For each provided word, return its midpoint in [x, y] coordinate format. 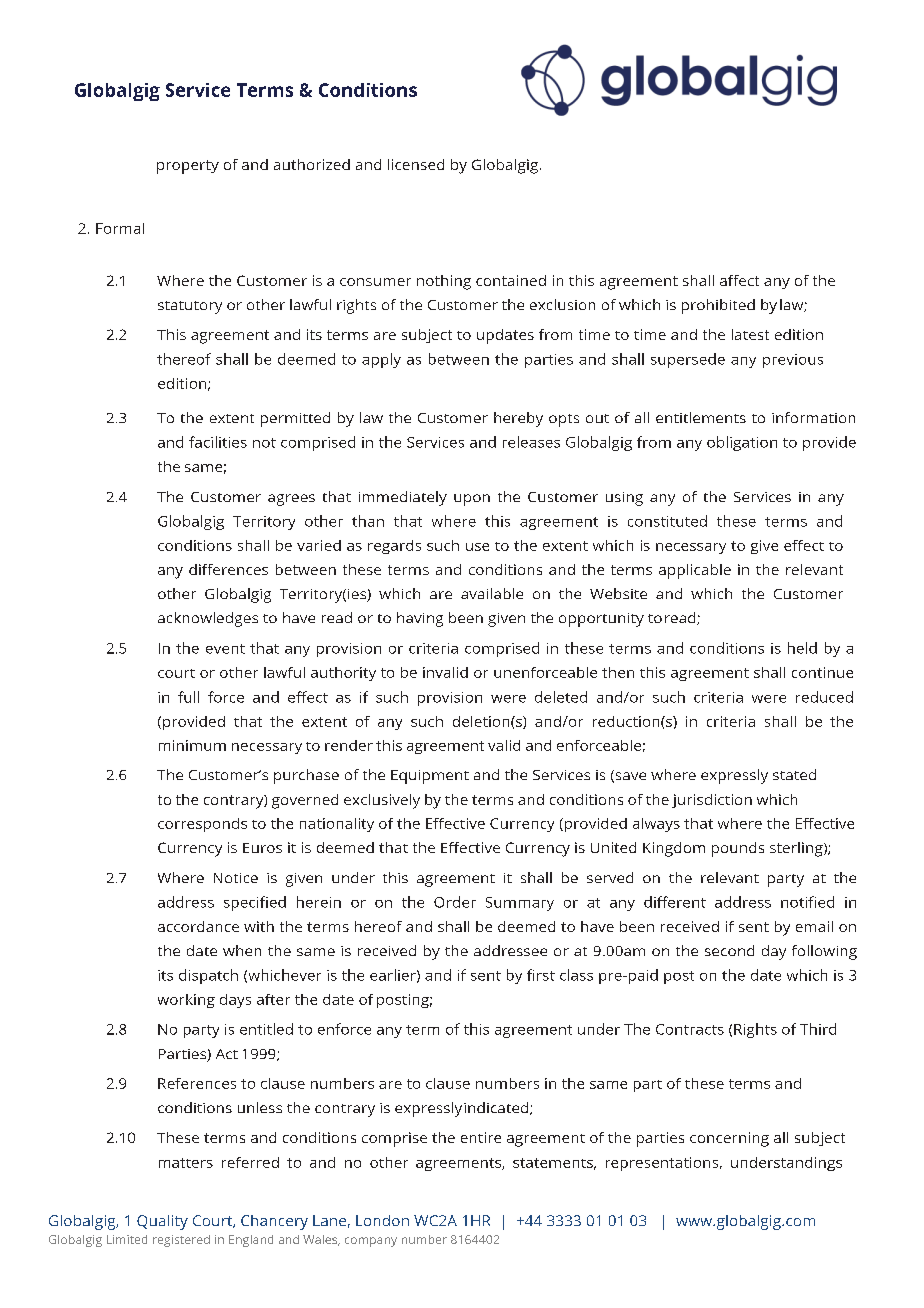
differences [228, 569]
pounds [738, 849]
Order [455, 902]
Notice [236, 878]
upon [472, 500]
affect [739, 280]
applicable [695, 571]
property [188, 167]
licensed [416, 164]
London [382, 1220]
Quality [162, 1222]
